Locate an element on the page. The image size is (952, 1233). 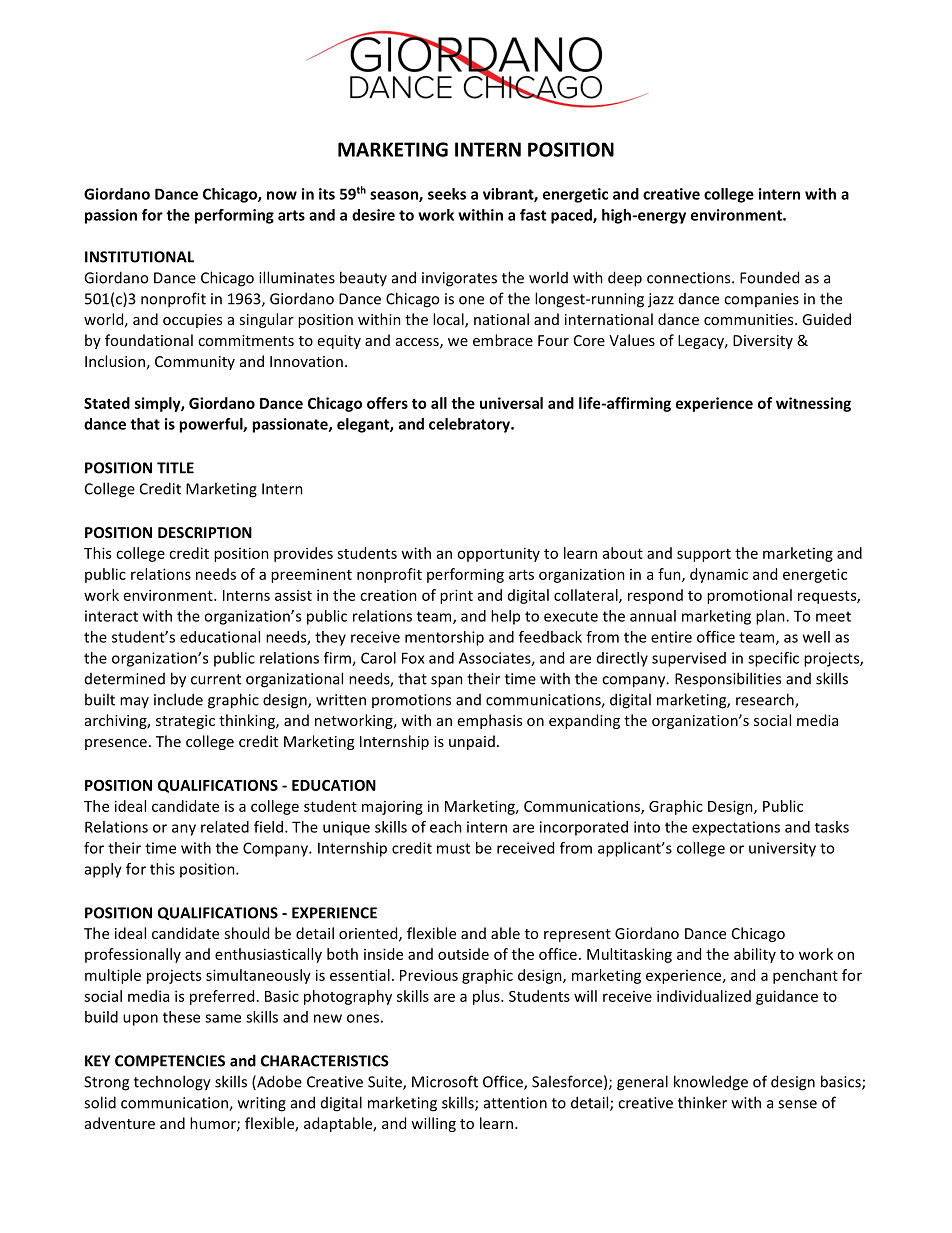
seeks is located at coordinates (447, 194).
